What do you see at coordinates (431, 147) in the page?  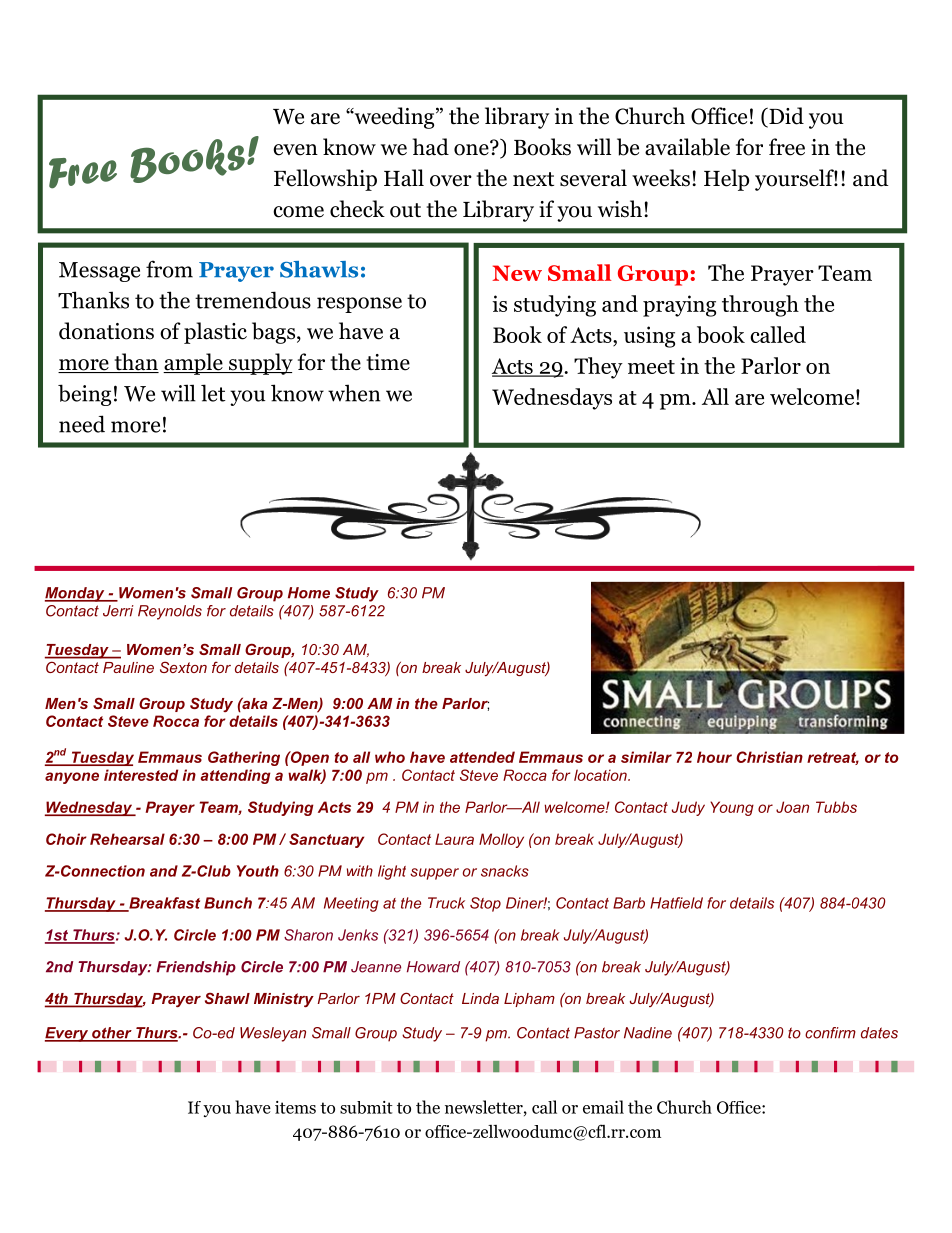 I see `had` at bounding box center [431, 147].
